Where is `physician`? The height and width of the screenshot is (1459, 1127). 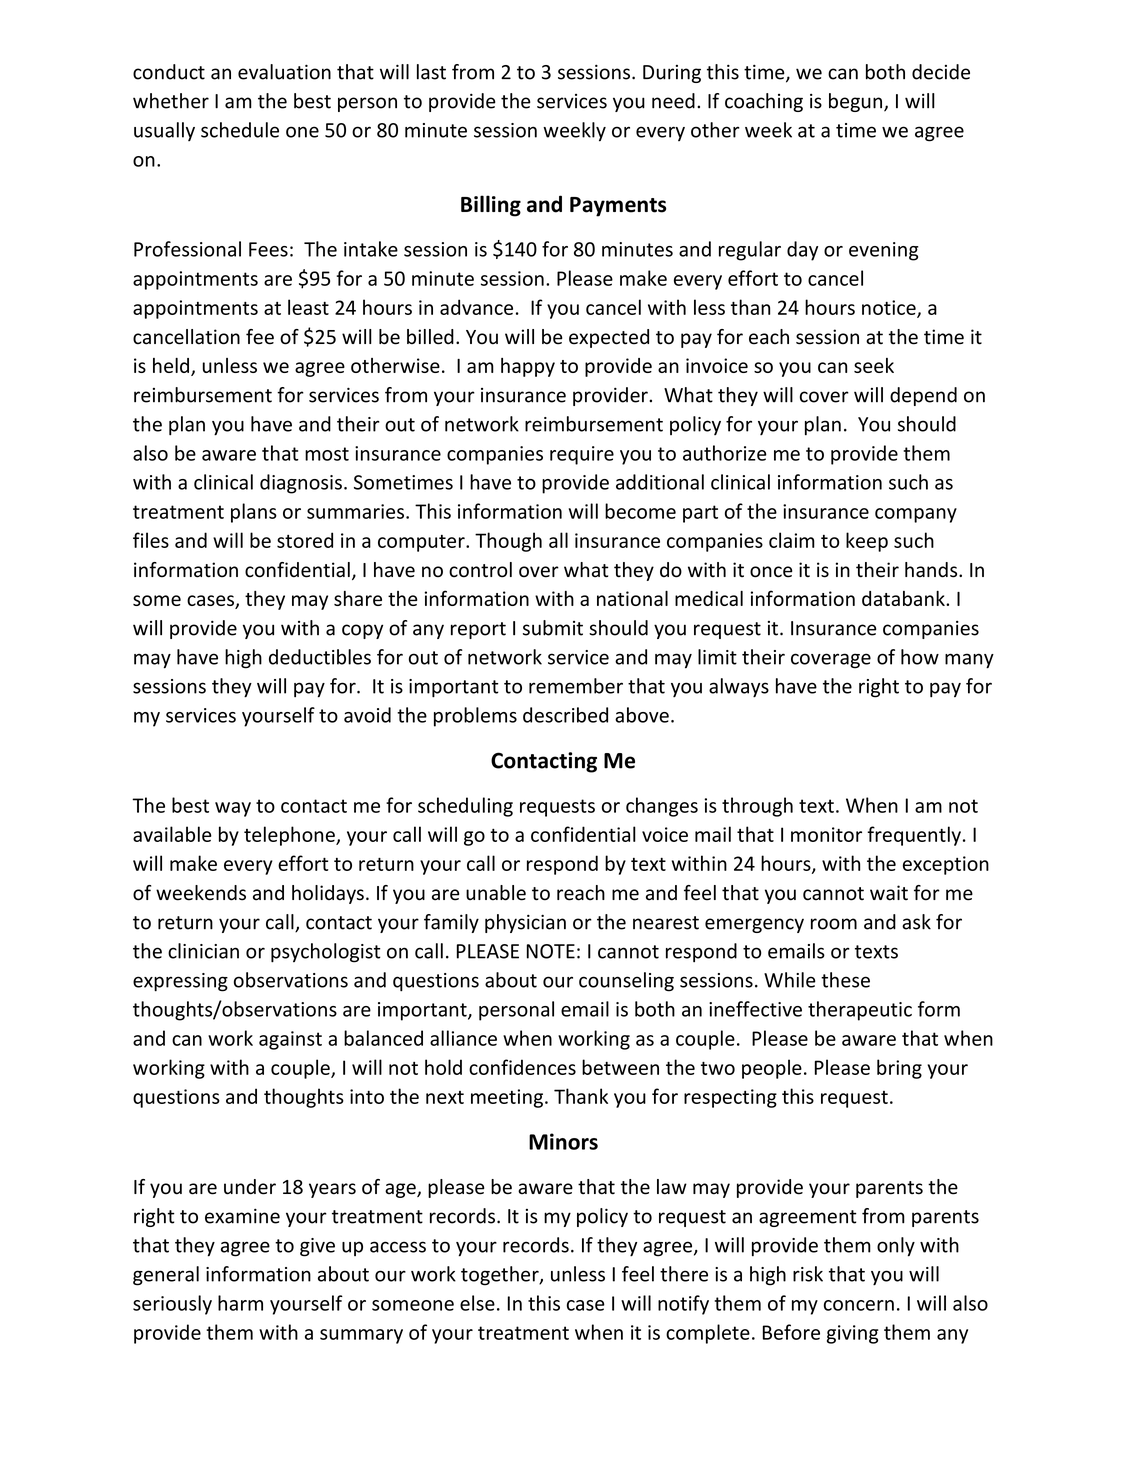 physician is located at coordinates (525, 923).
